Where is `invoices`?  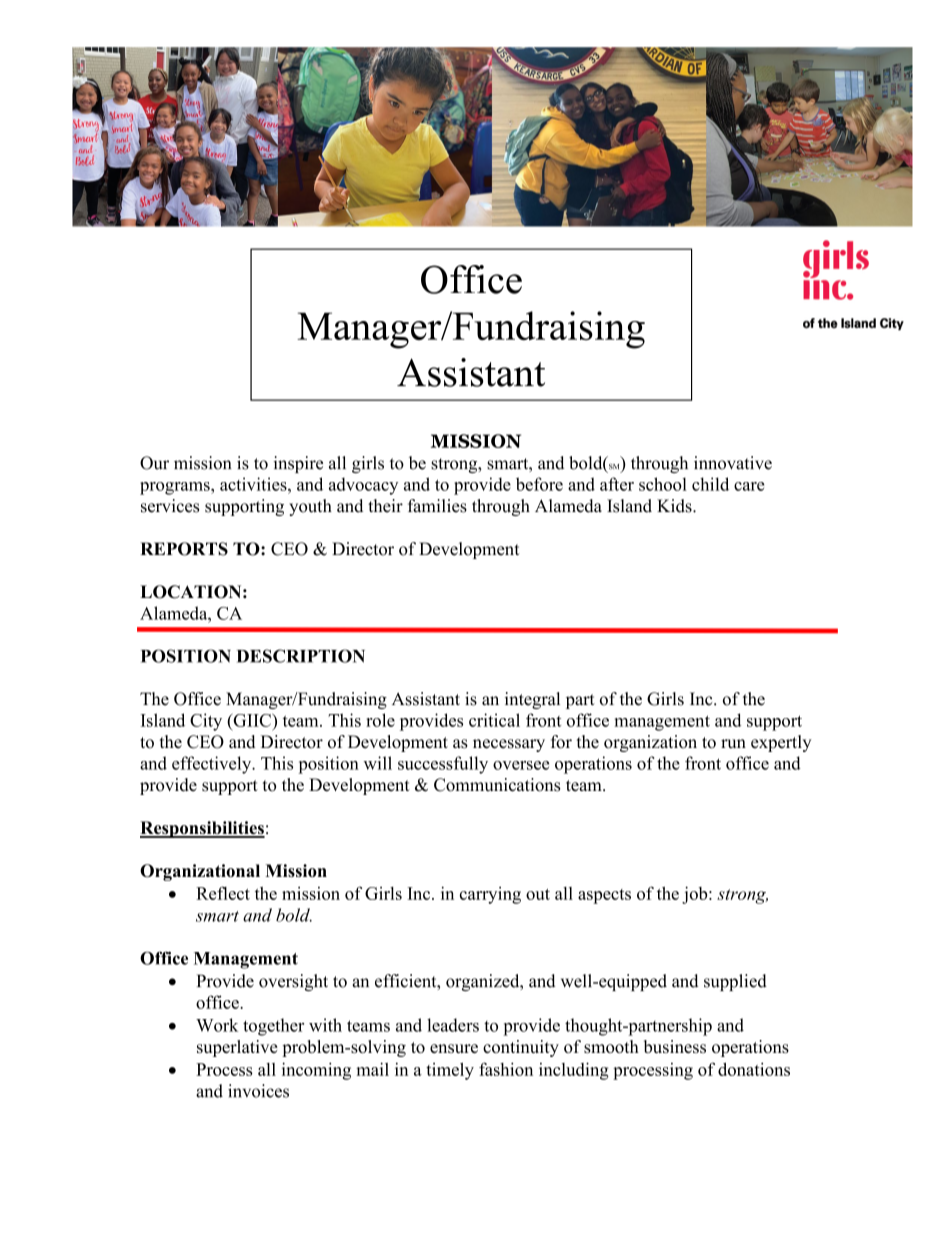
invoices is located at coordinates (258, 1091).
